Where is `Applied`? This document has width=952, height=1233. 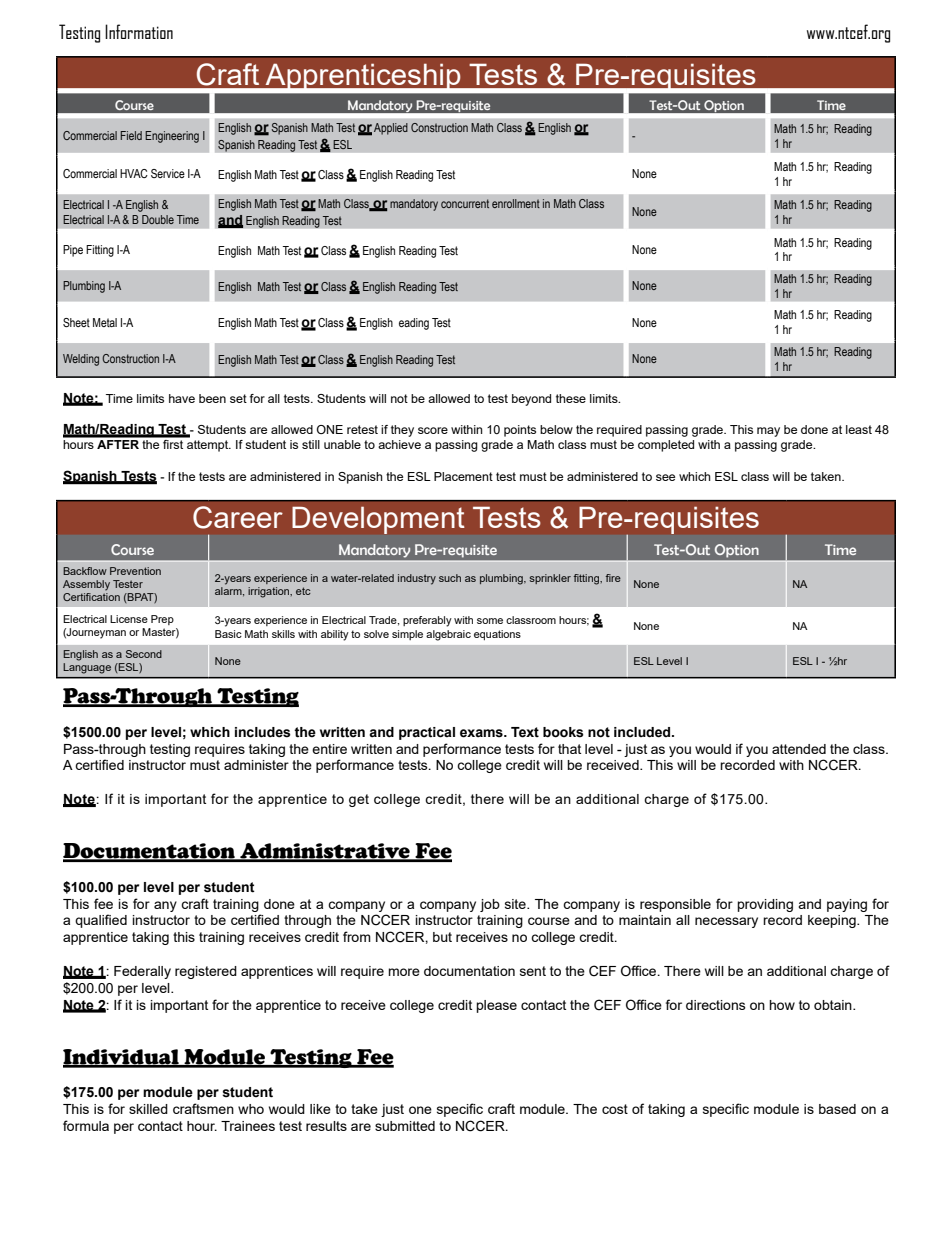
Applied is located at coordinates (391, 129).
